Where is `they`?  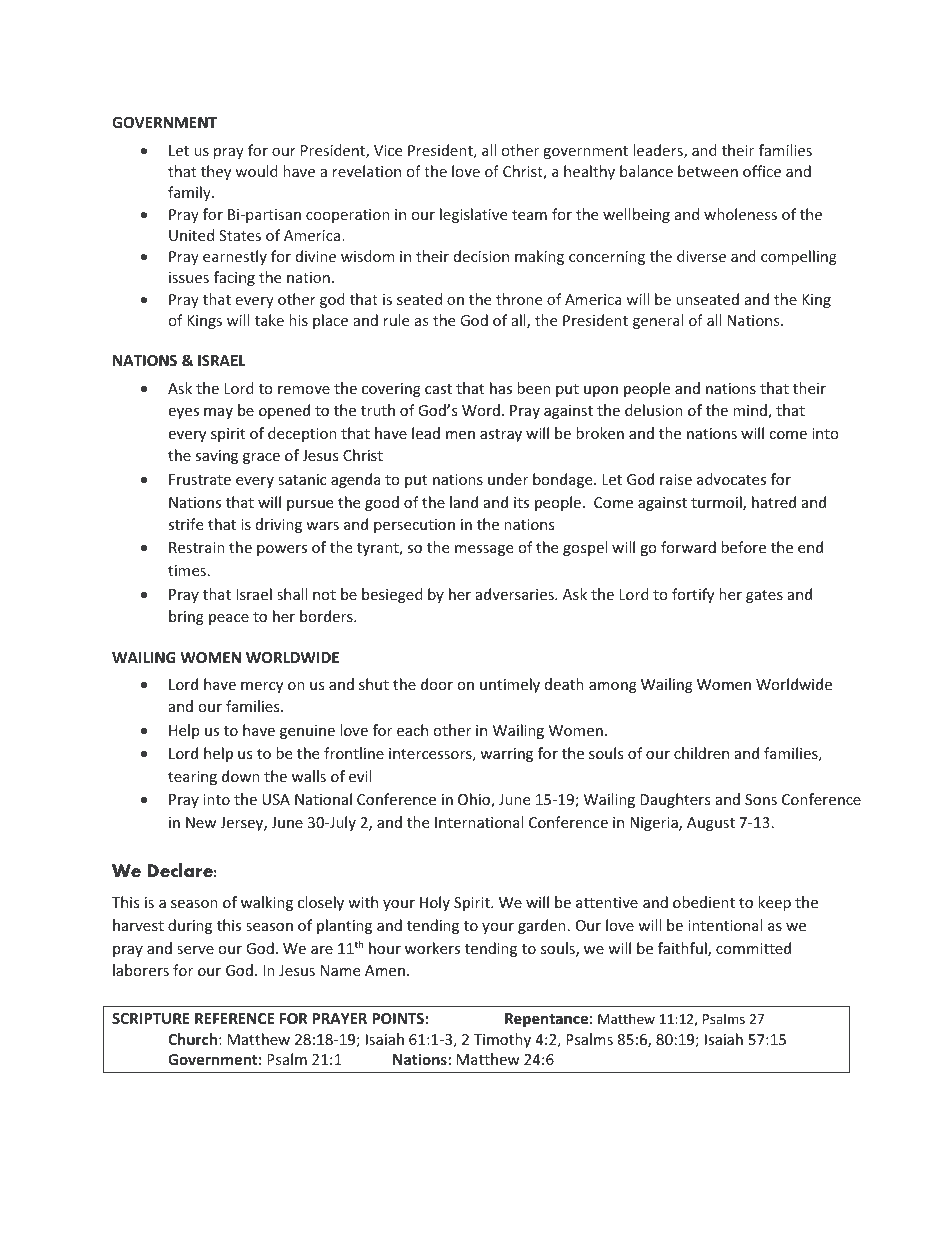 they is located at coordinates (216, 172).
